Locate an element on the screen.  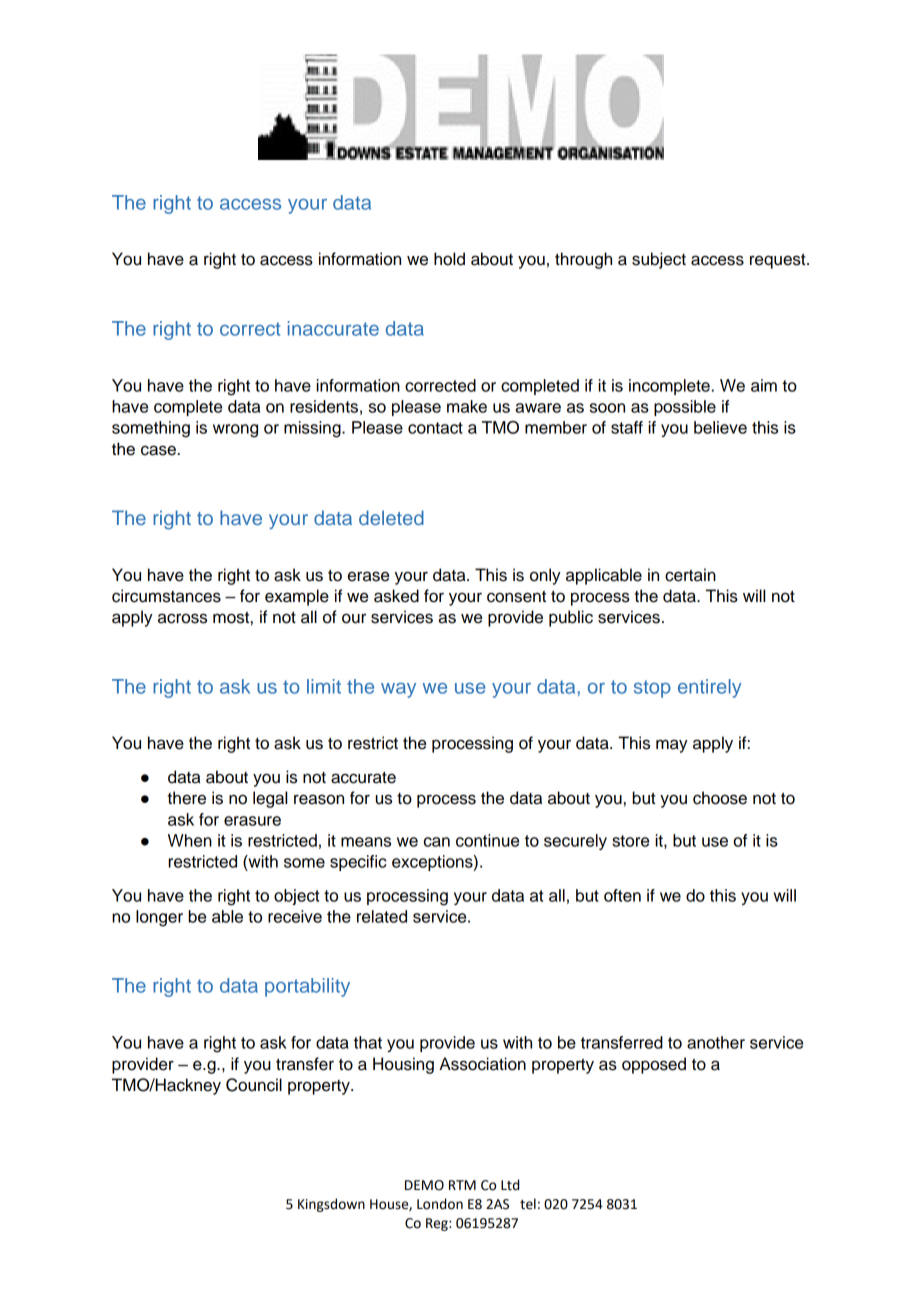
may is located at coordinates (672, 746).
